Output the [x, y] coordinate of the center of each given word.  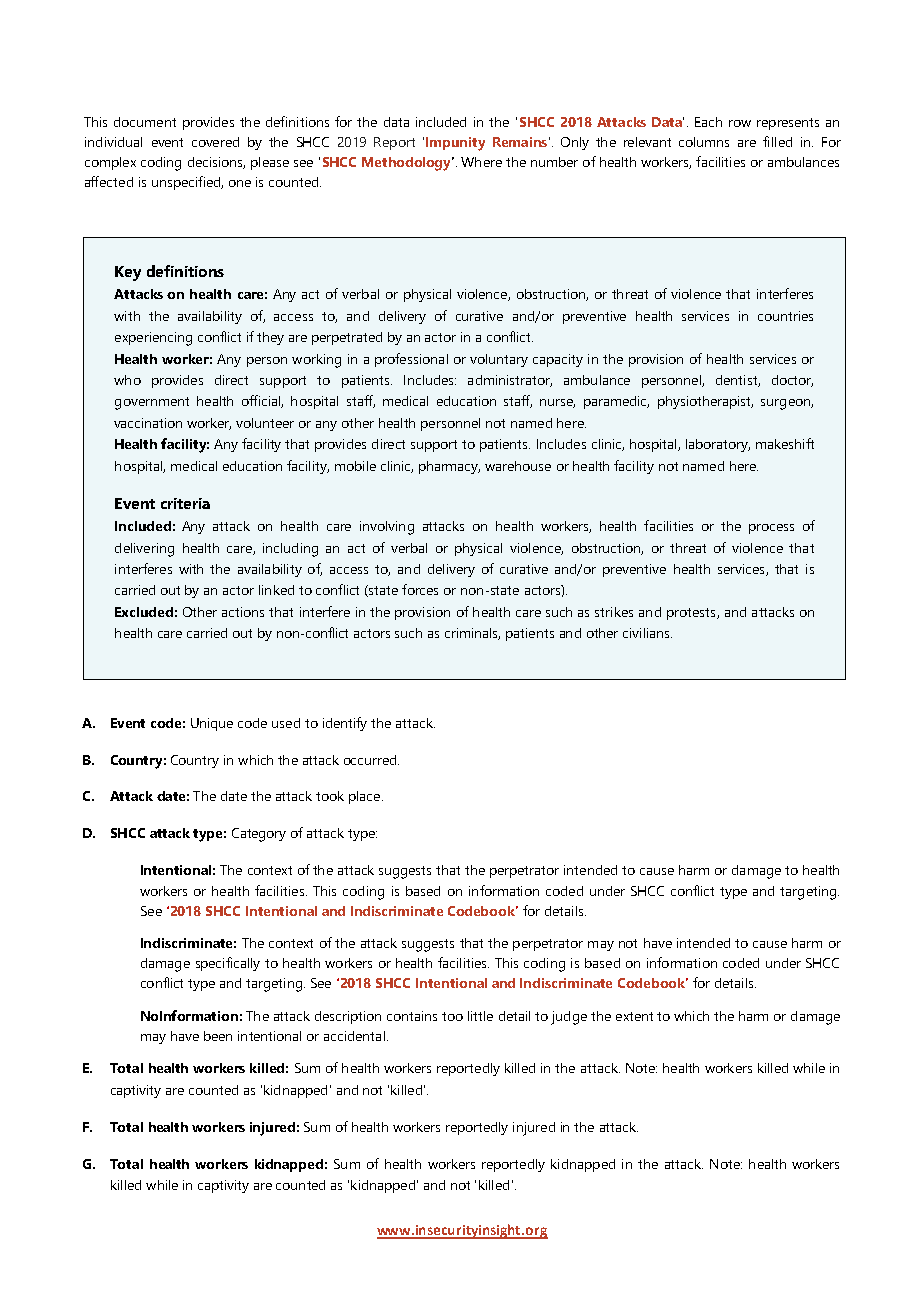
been [218, 1036]
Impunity [455, 144]
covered [215, 142]
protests [692, 614]
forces [420, 589]
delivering [144, 550]
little [480, 1016]
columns [704, 142]
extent [634, 1016]
